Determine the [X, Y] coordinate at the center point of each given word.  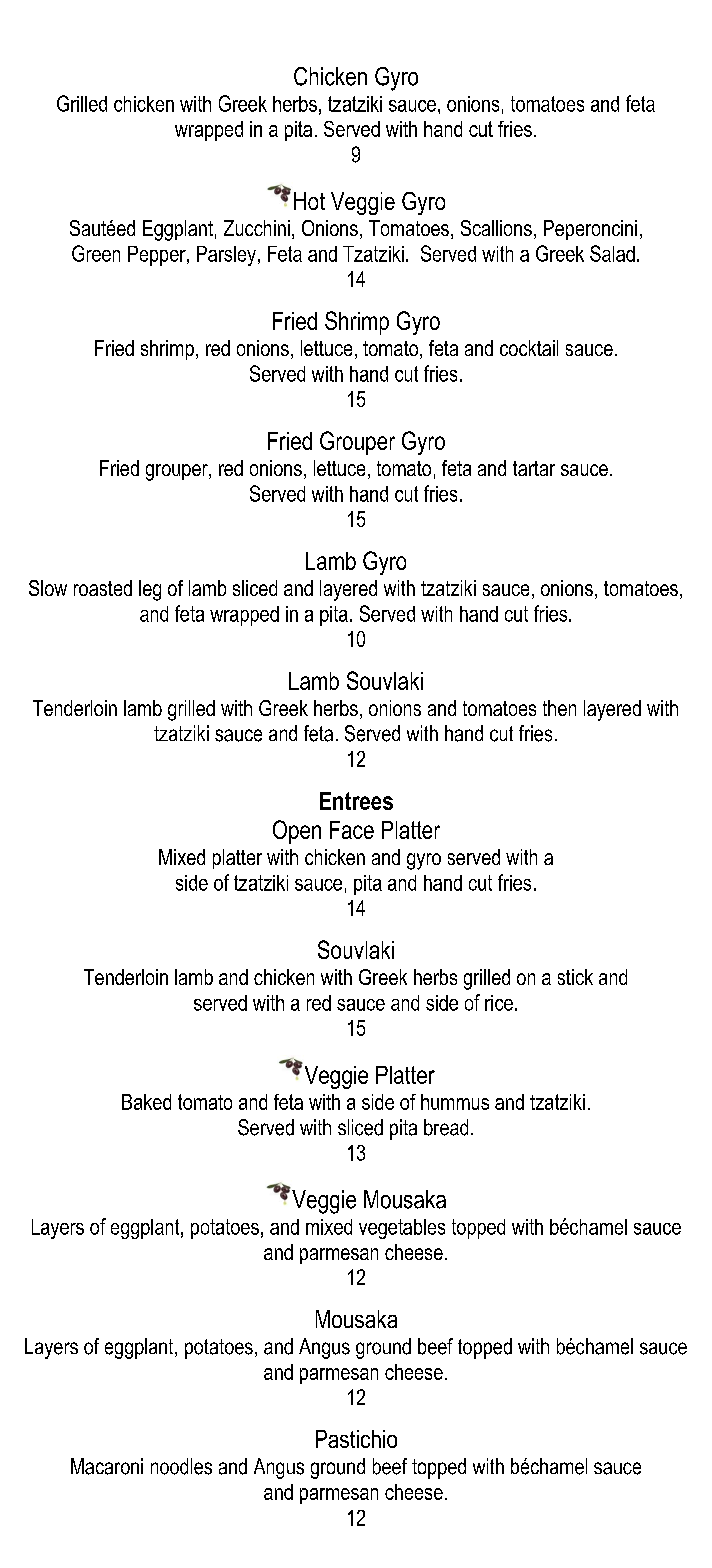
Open [297, 832]
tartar [534, 468]
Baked [146, 1102]
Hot [309, 201]
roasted [103, 588]
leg [150, 590]
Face [352, 830]
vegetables [402, 1229]
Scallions [496, 228]
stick [575, 977]
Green [96, 253]
